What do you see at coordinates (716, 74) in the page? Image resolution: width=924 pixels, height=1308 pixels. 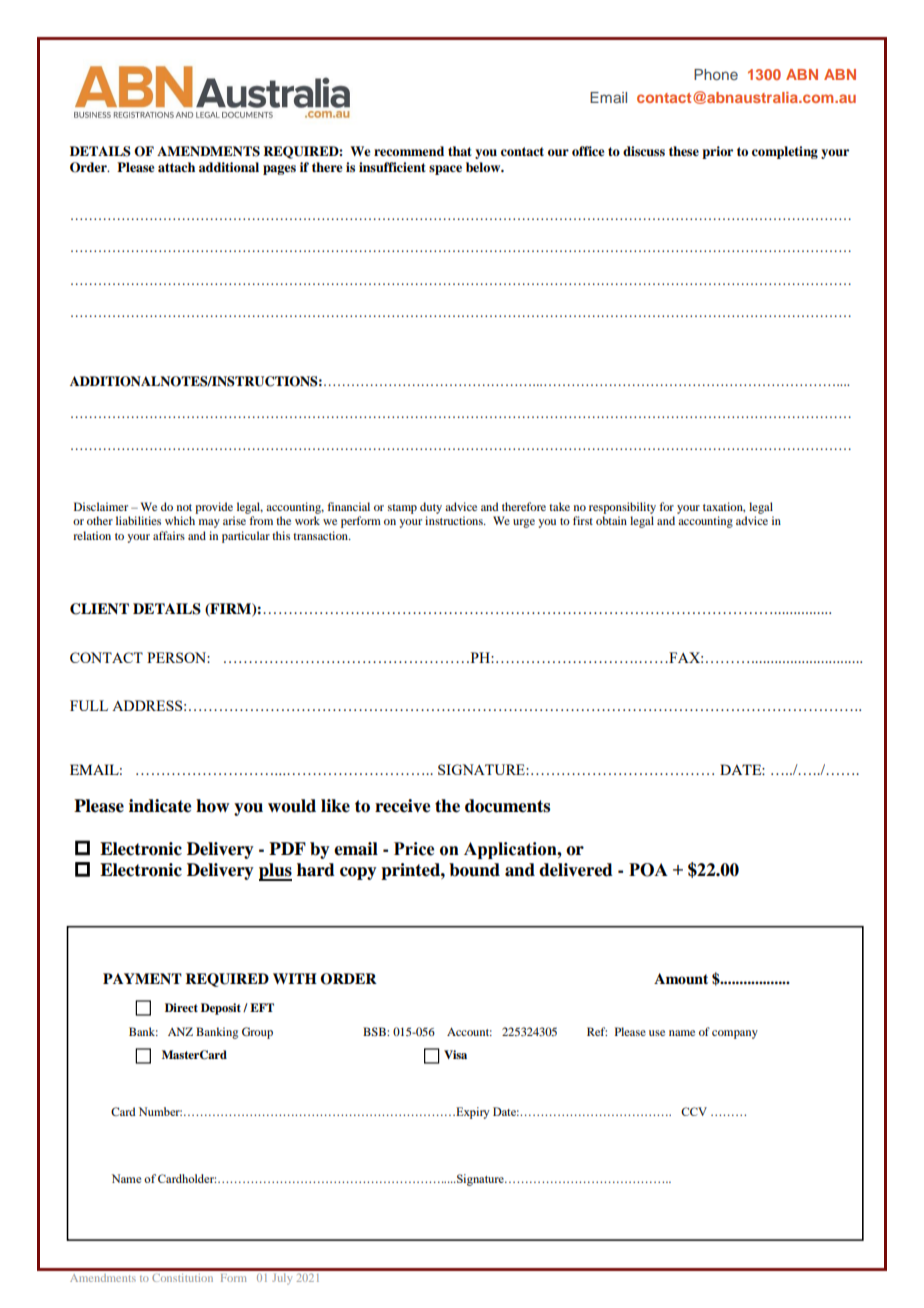 I see `Phone` at bounding box center [716, 74].
